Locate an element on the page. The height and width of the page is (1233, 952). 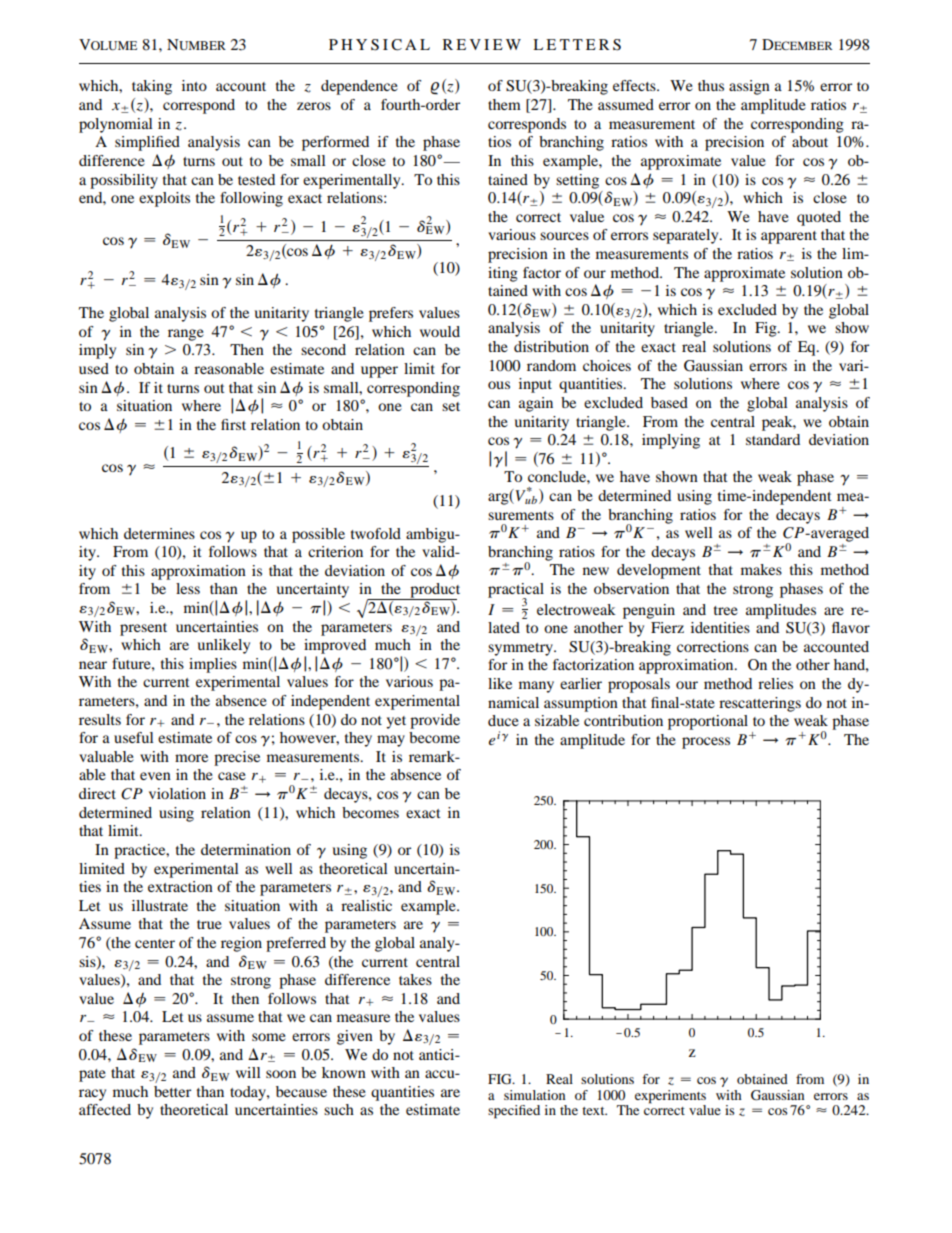
them is located at coordinates (504, 104).
